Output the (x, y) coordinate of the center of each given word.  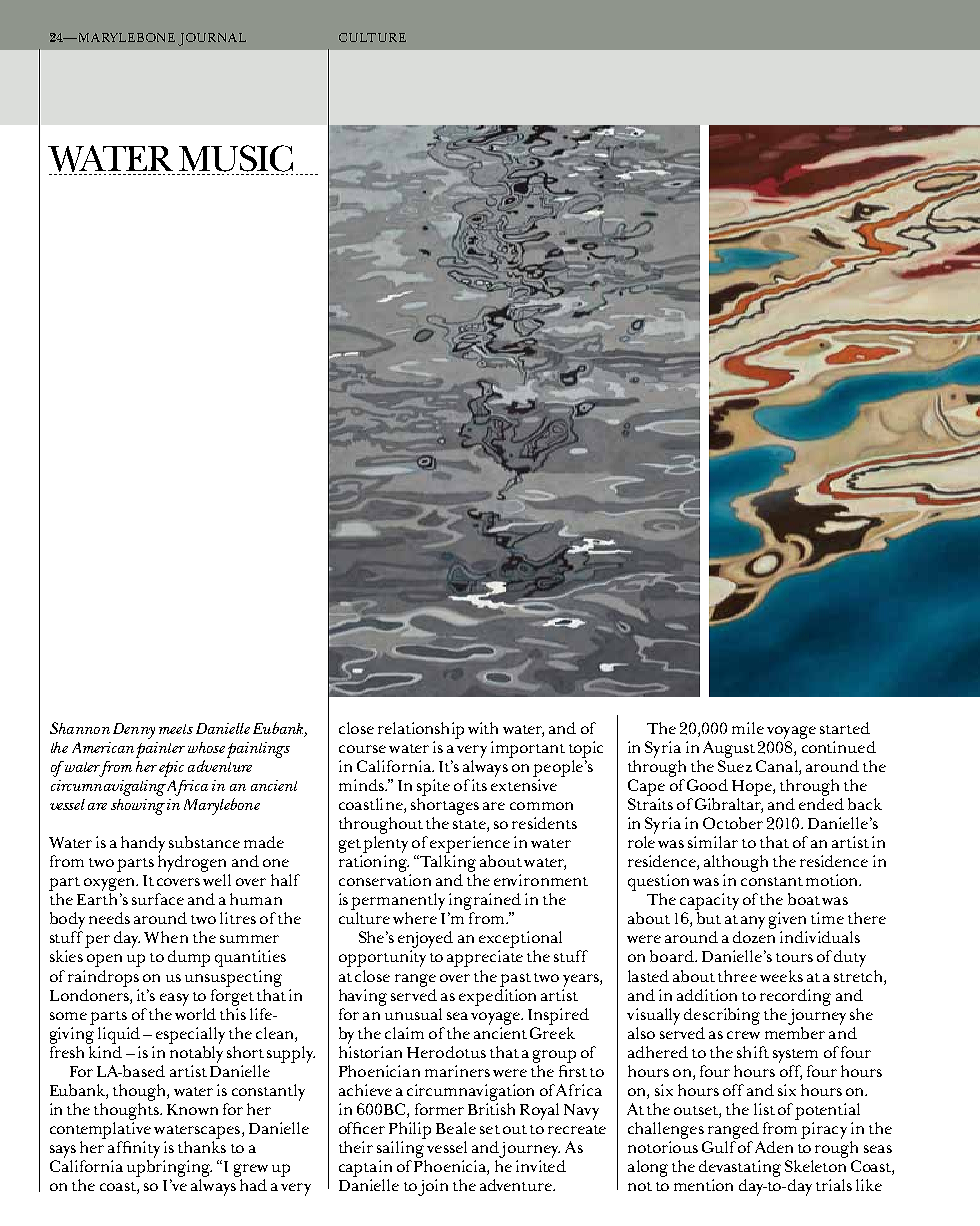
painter (160, 750)
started (845, 728)
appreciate (485, 958)
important (528, 749)
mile (748, 728)
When (166, 937)
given (788, 922)
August (729, 749)
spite (433, 787)
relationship (421, 730)
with (483, 728)
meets (176, 729)
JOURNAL (212, 39)
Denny (134, 731)
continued (839, 747)
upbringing (169, 1168)
